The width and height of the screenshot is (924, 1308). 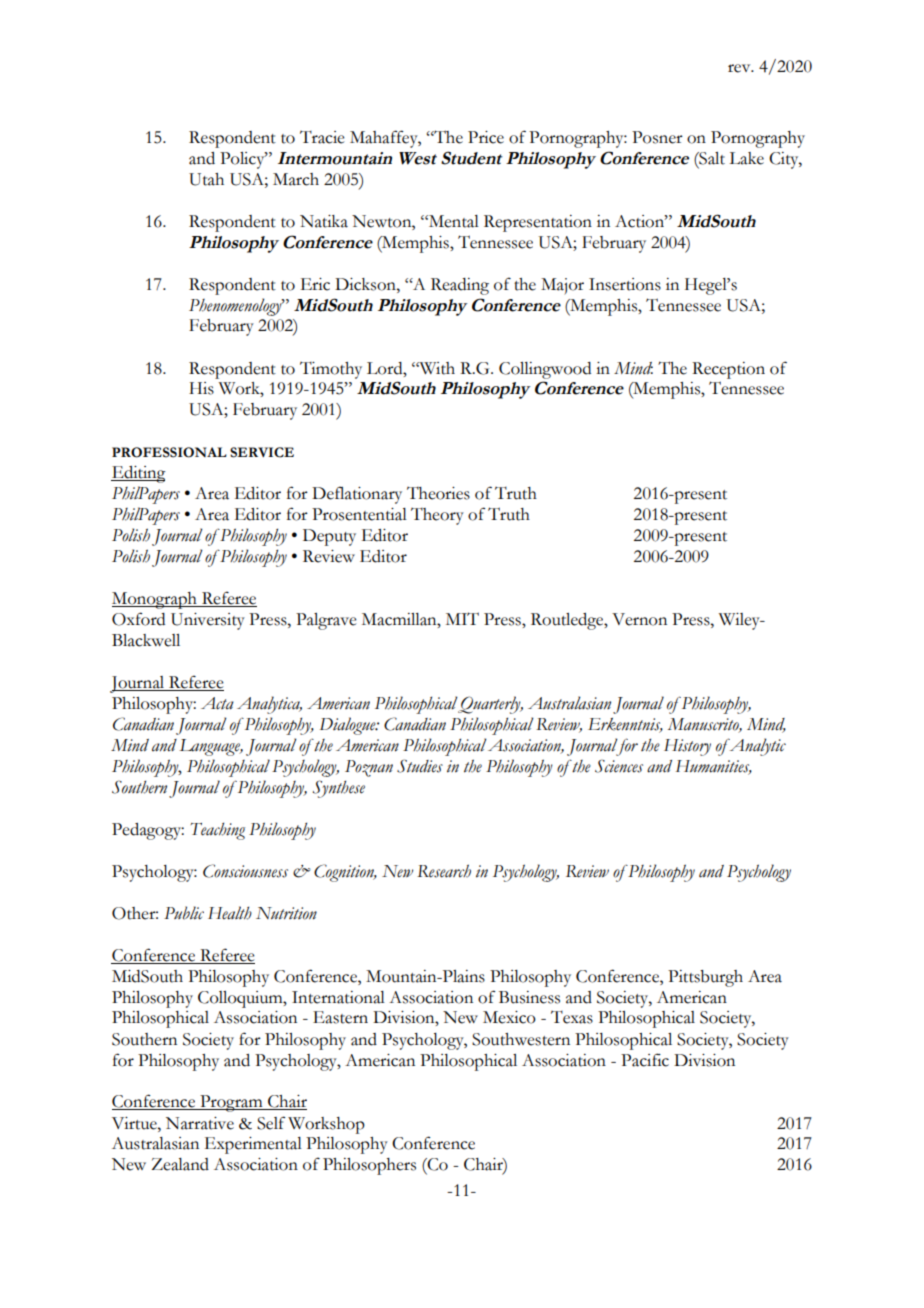 What do you see at coordinates (230, 913) in the screenshot?
I see `Health` at bounding box center [230, 913].
